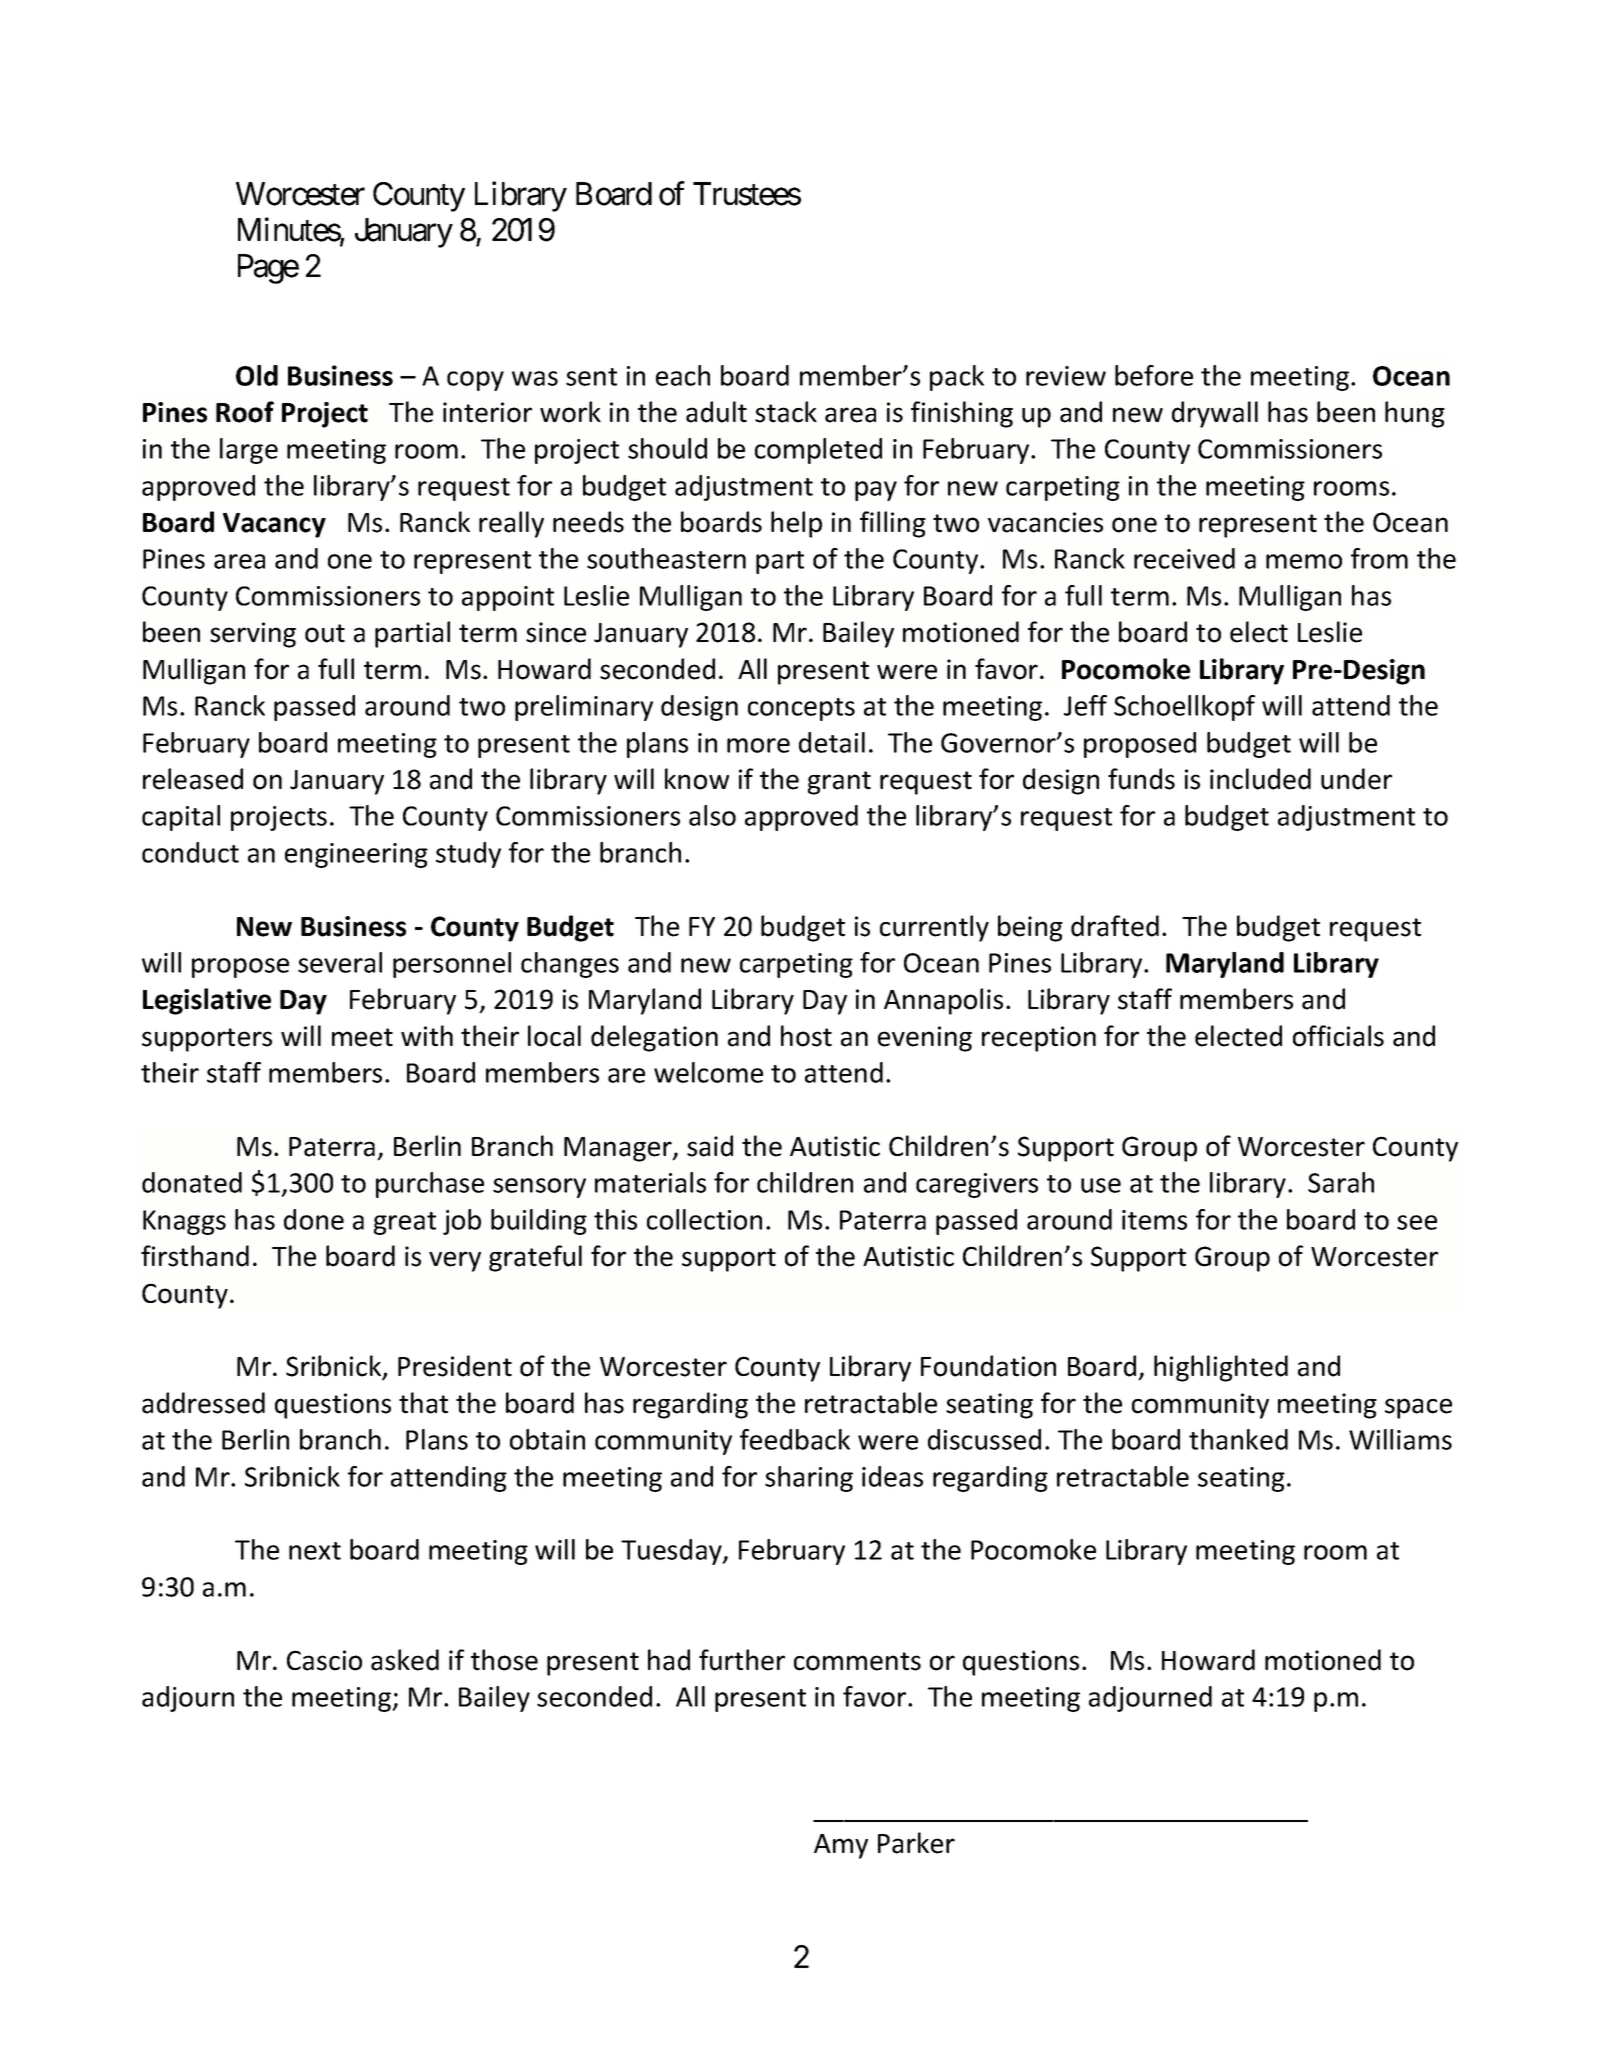  Describe the element at coordinates (1260, 779) in the screenshot. I see `included` at that location.
